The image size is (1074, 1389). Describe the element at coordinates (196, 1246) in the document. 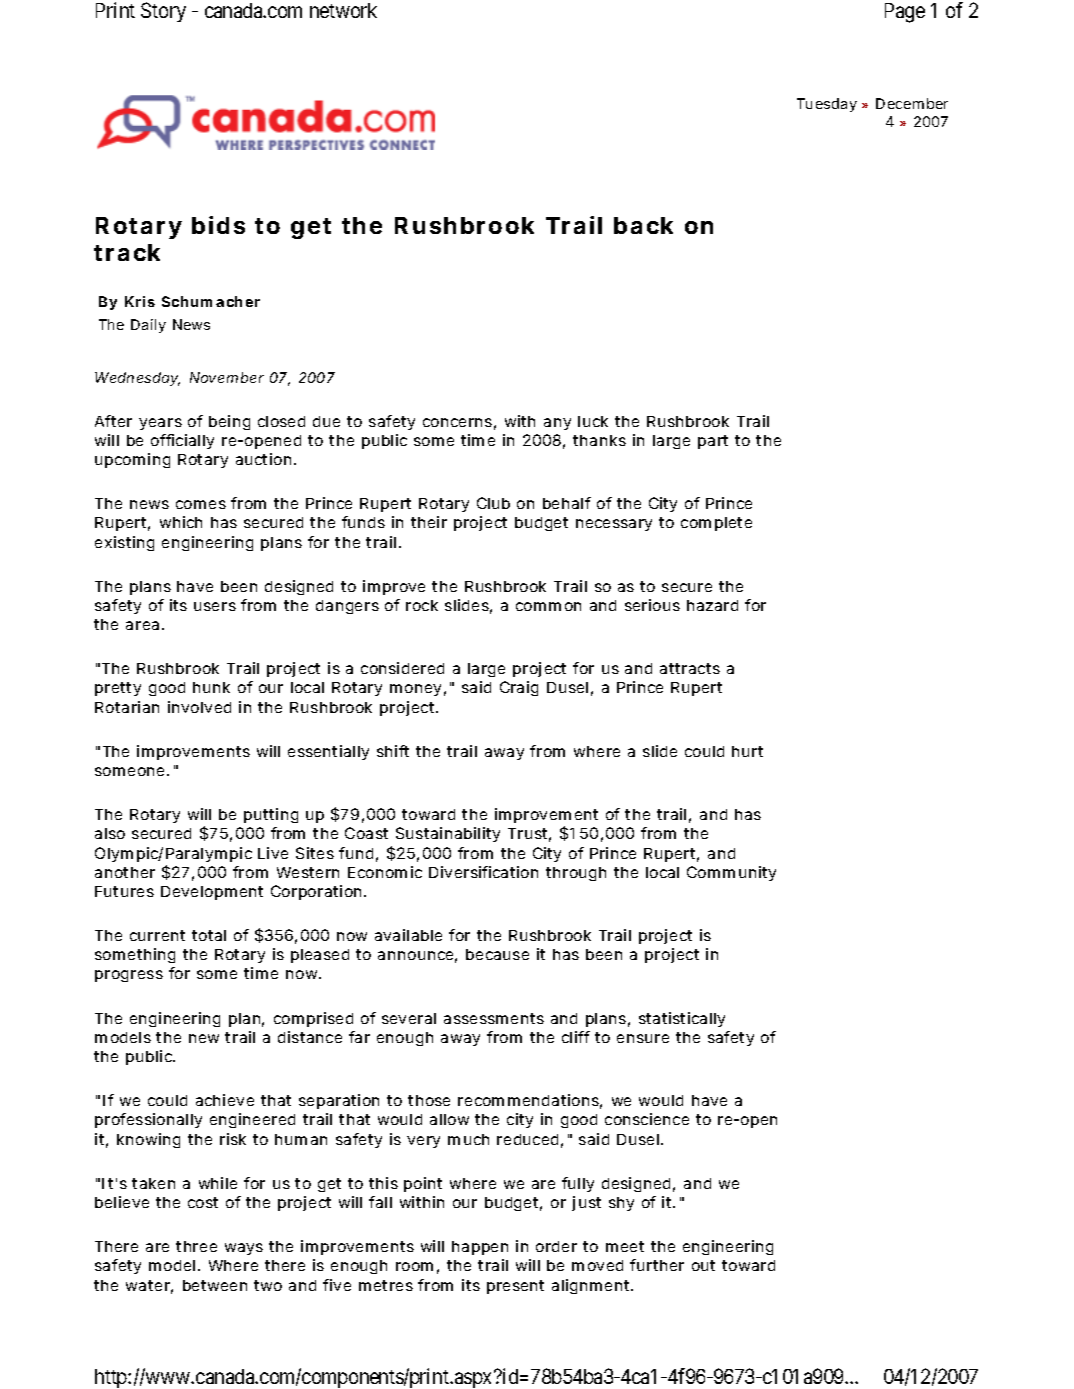

I see `three` at that location.
